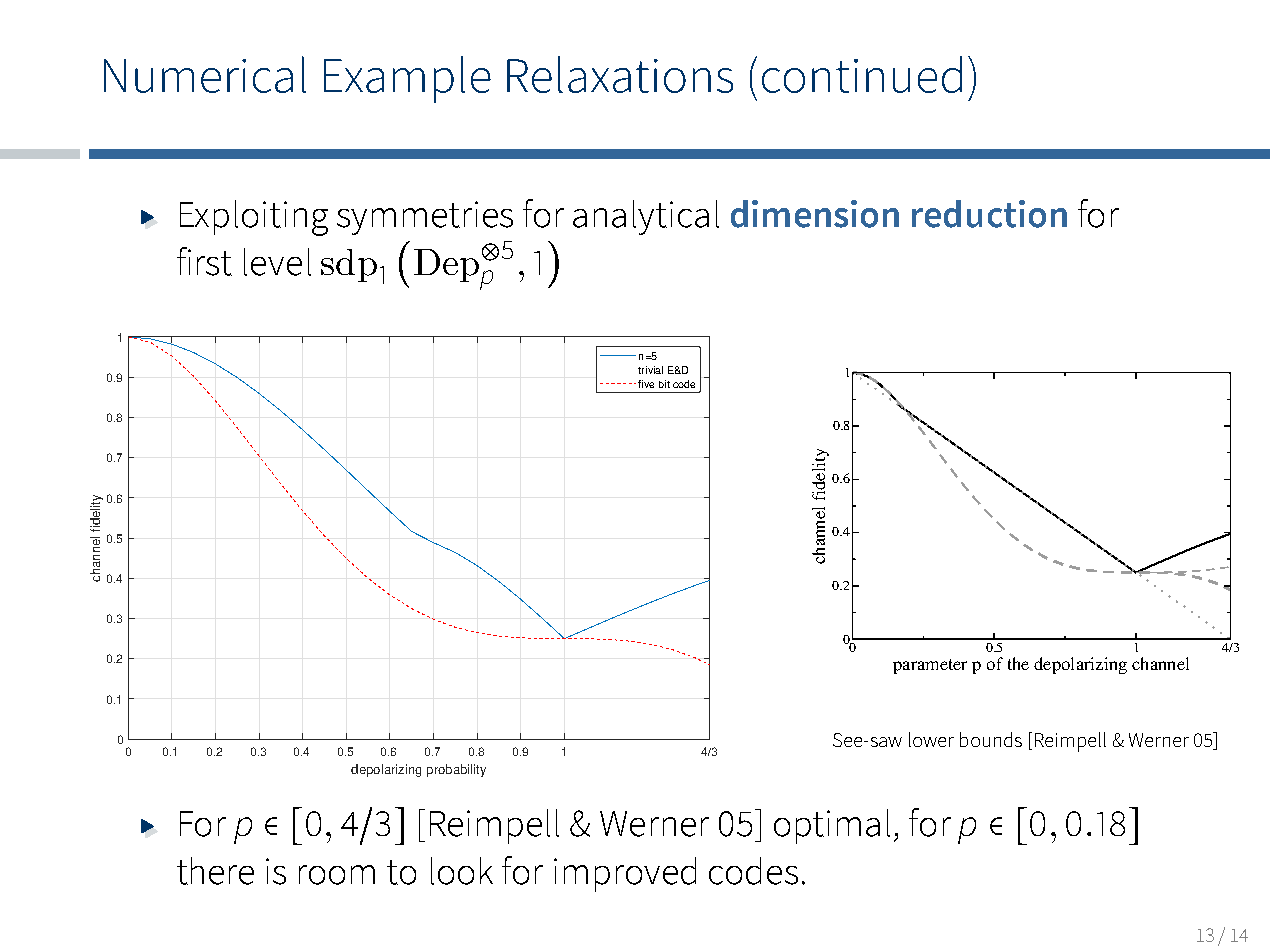 This screenshot has height=952, width=1270. Describe the element at coordinates (277, 262) in the screenshot. I see `level` at that location.
